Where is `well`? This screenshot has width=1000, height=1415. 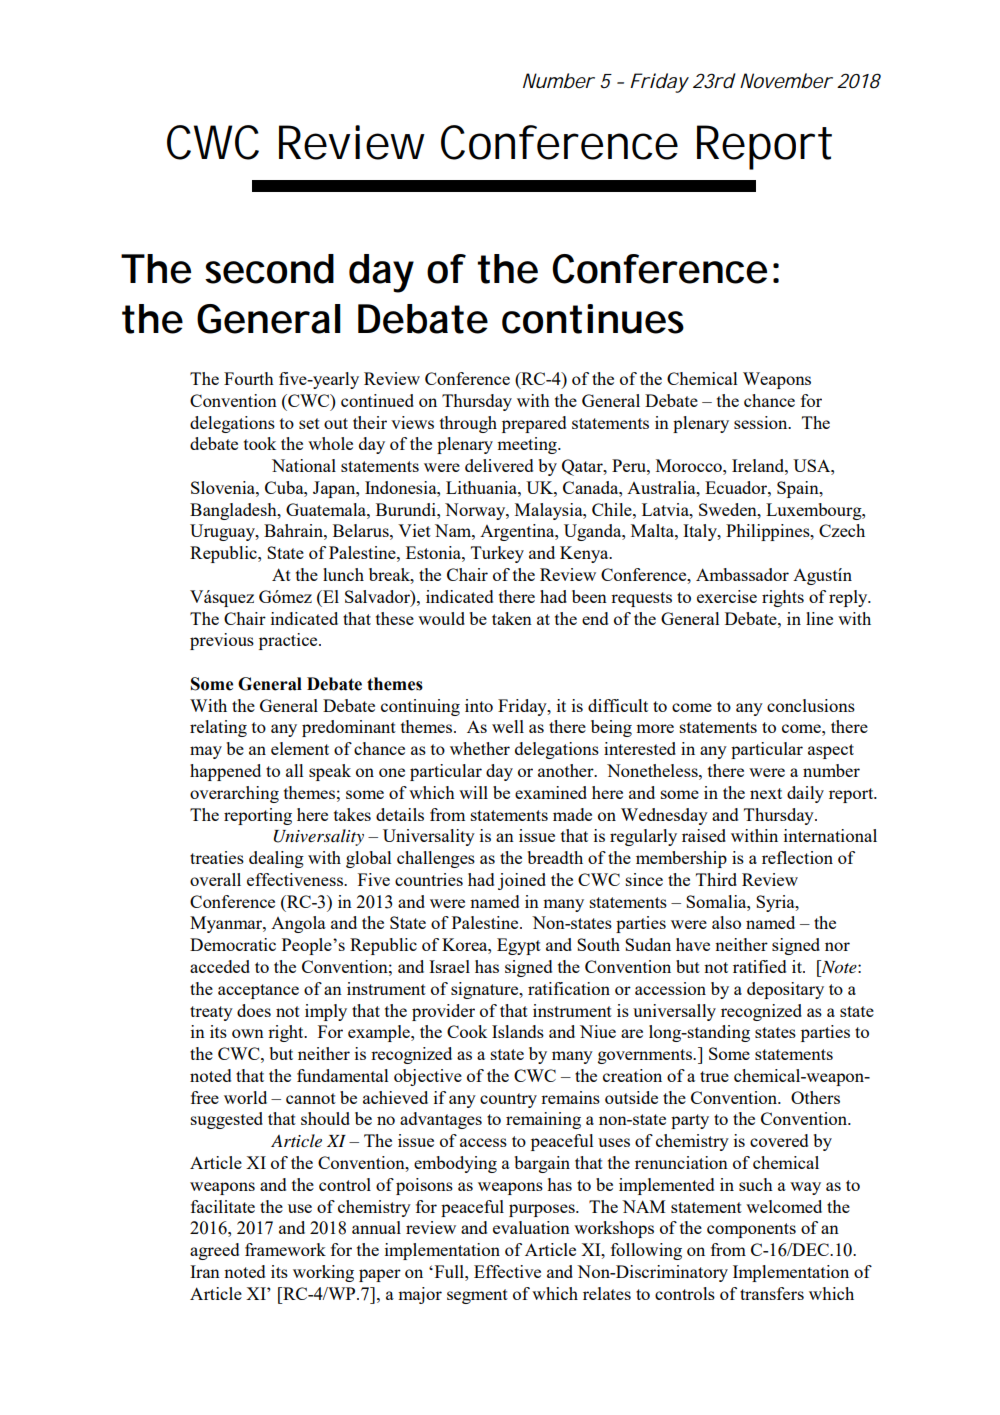 well is located at coordinates (508, 726).
